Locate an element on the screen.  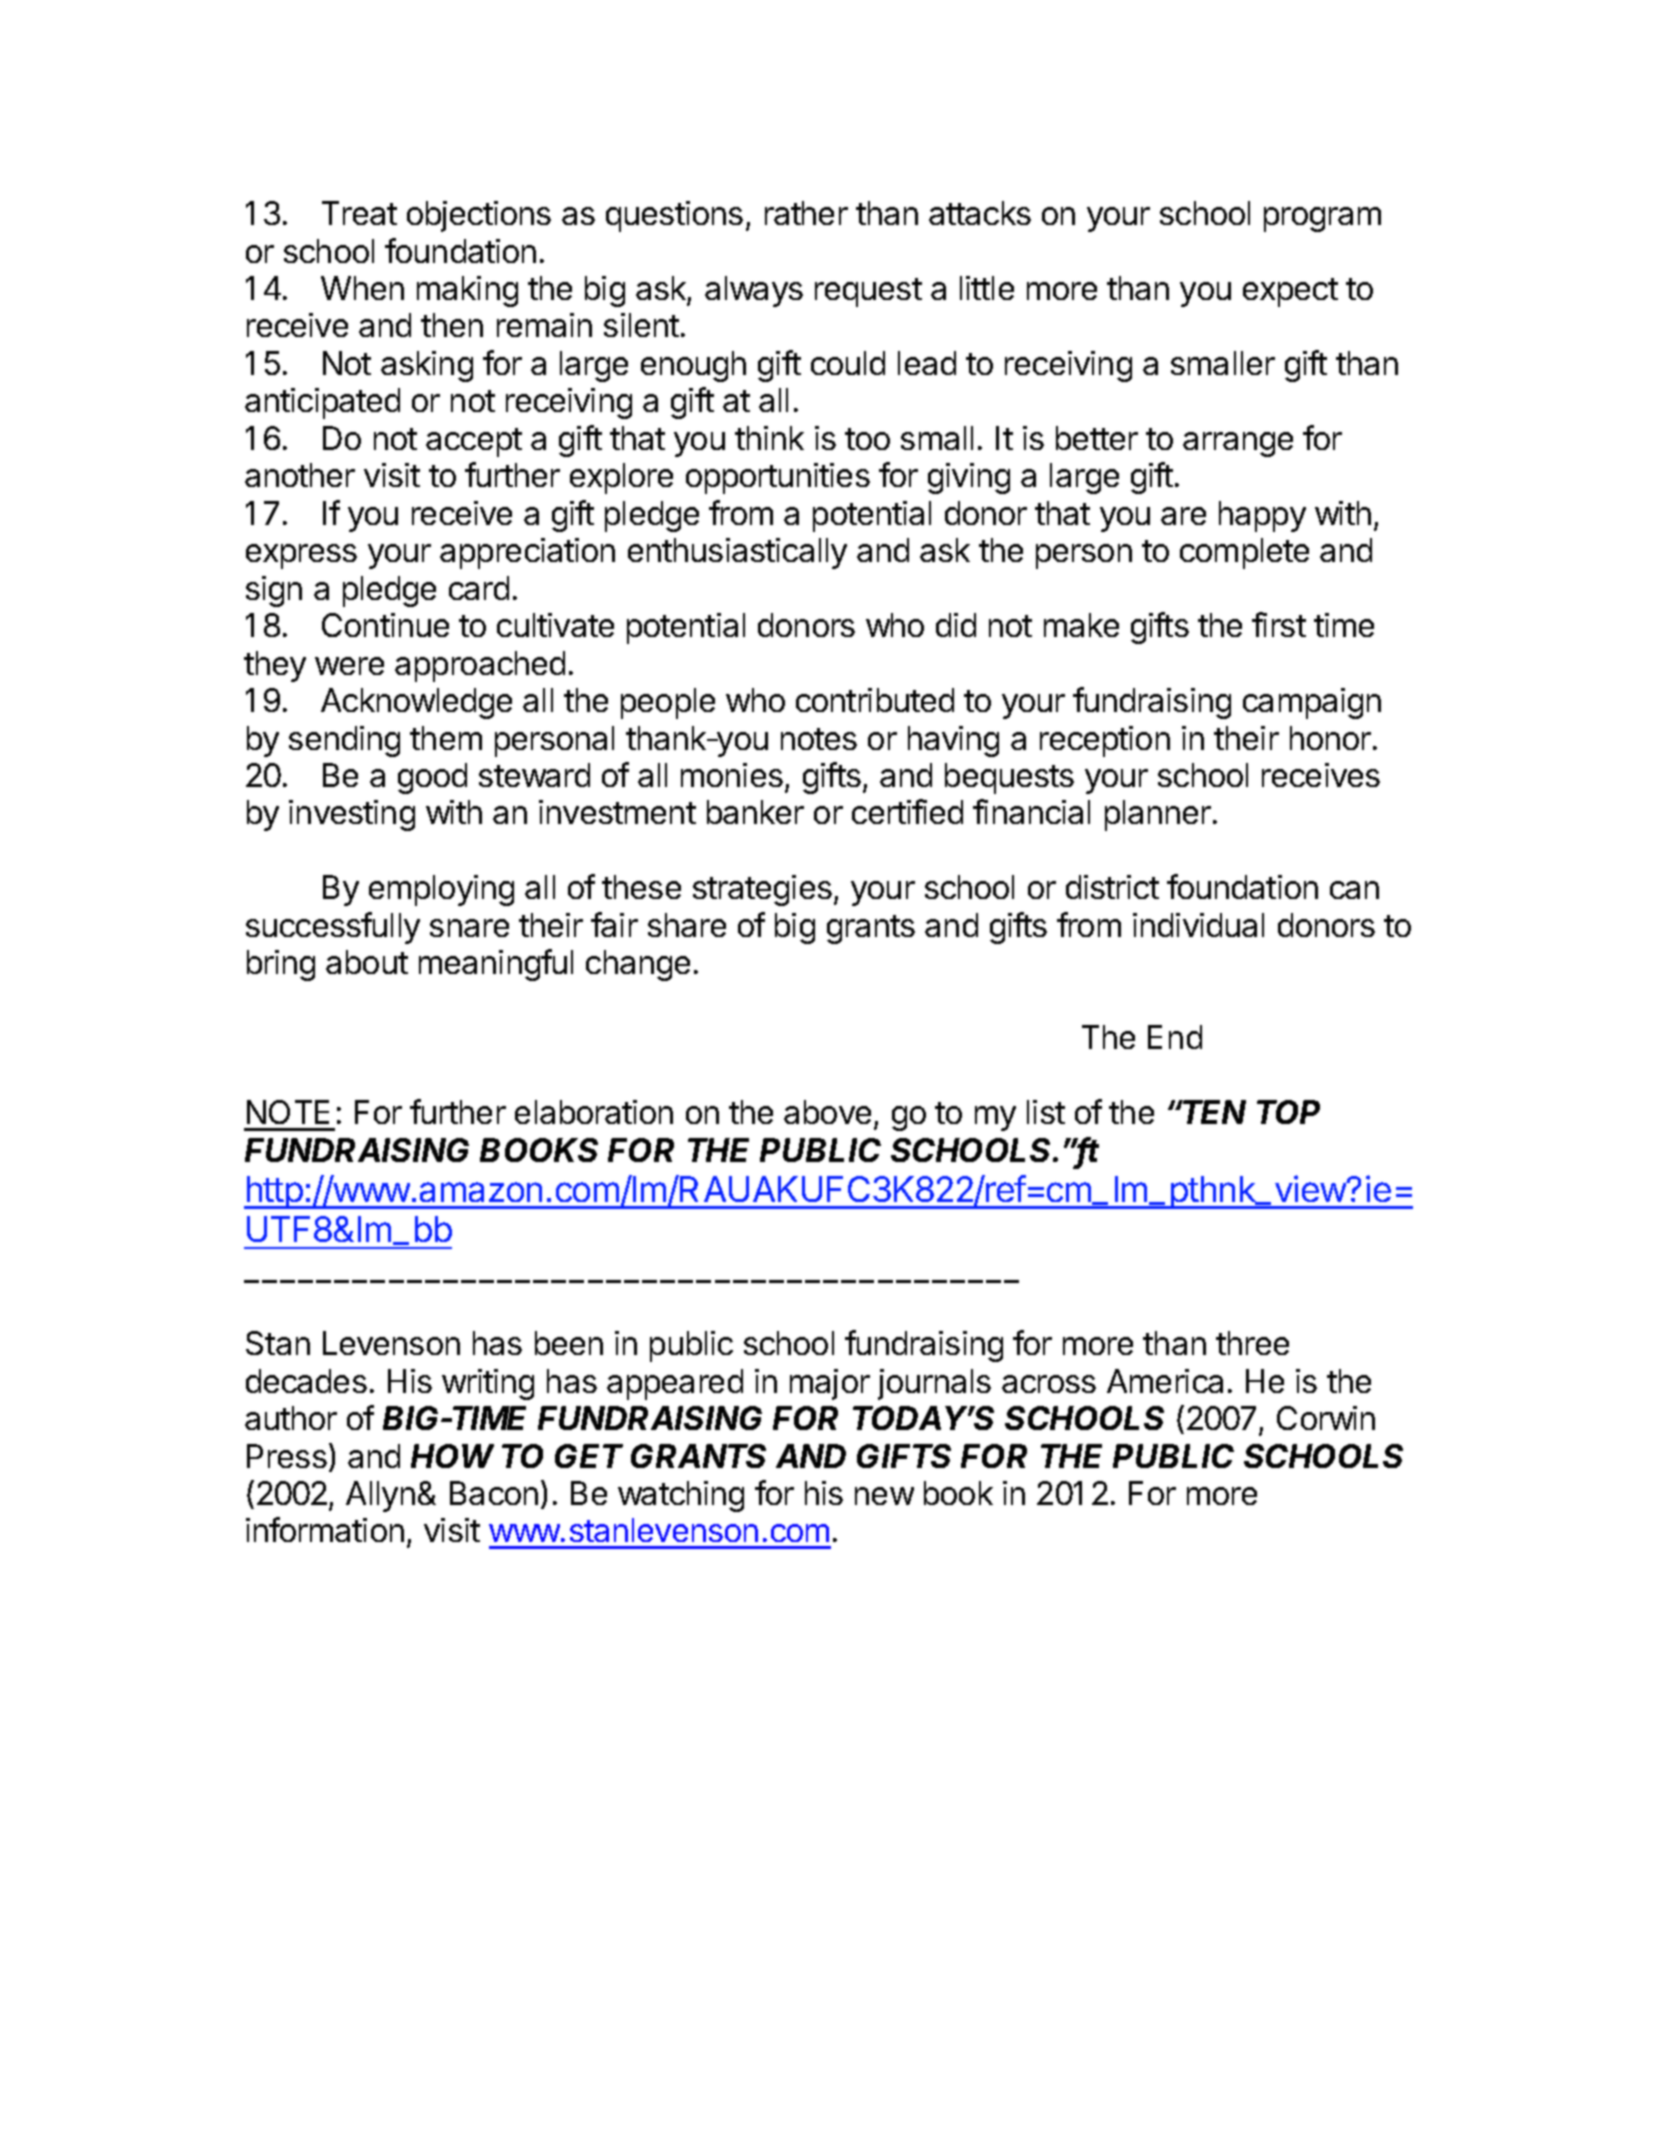
rather is located at coordinates (806, 213).
